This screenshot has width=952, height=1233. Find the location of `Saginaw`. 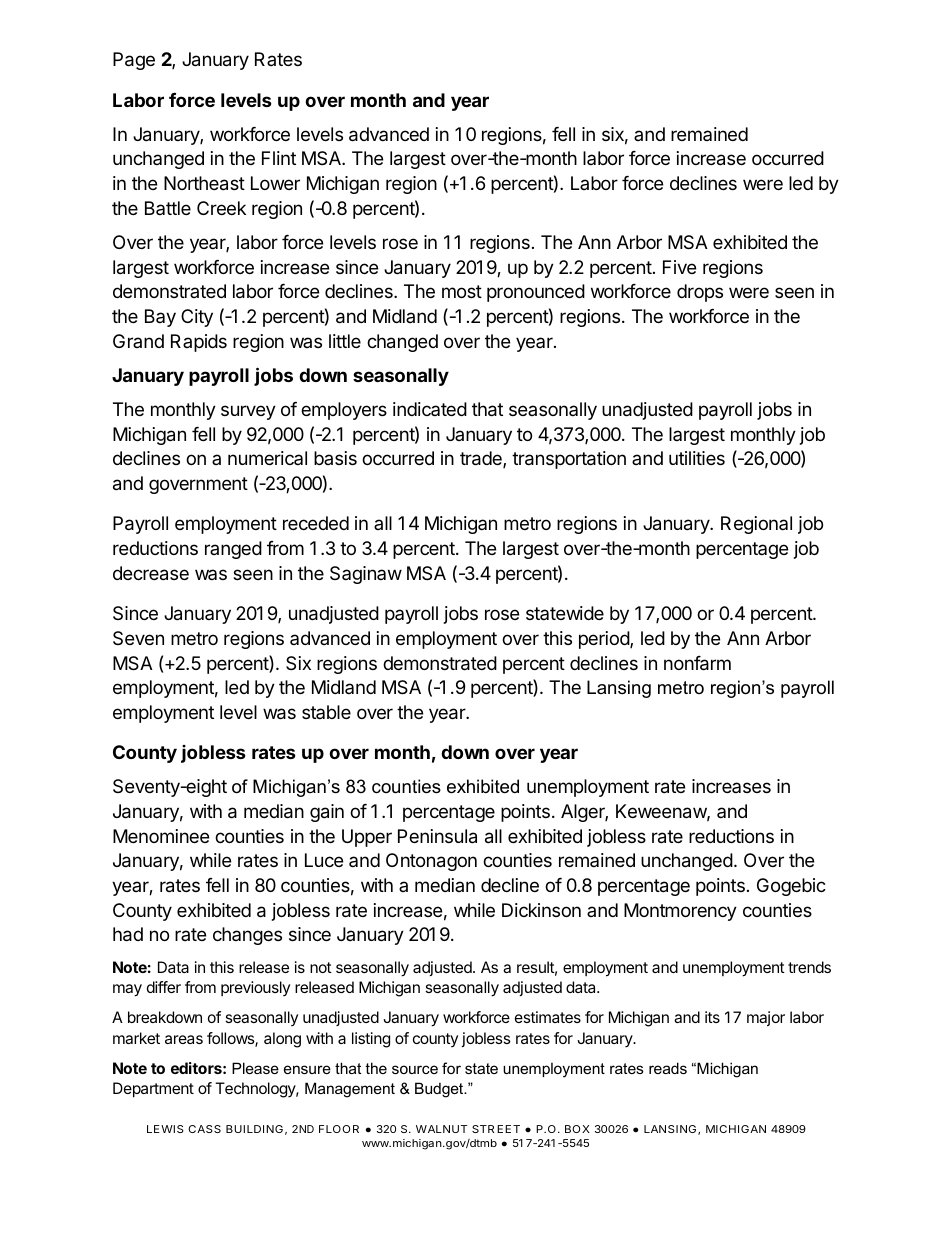

Saginaw is located at coordinates (366, 575).
